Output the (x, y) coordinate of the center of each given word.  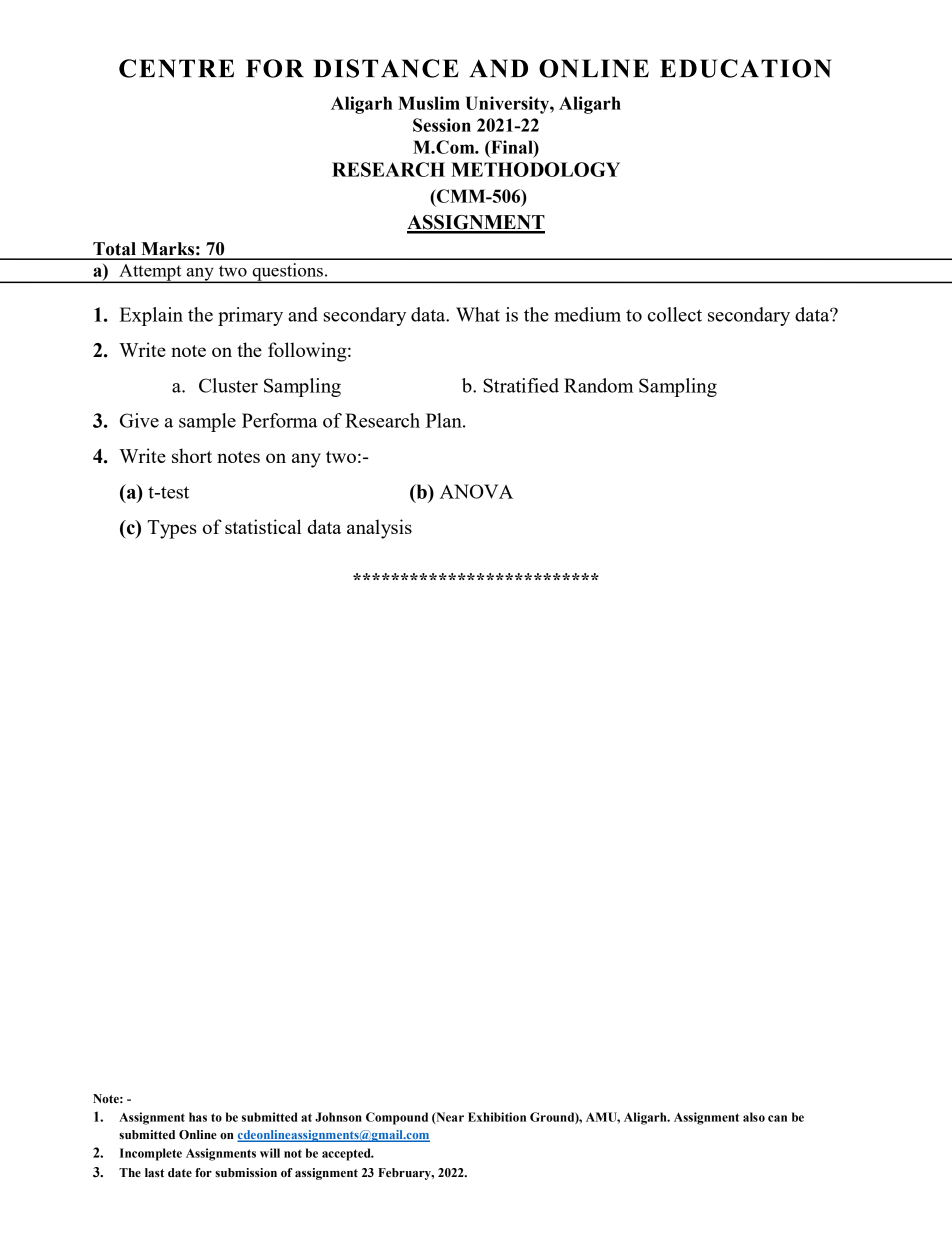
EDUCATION (746, 68)
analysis (379, 529)
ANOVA (476, 491)
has (198, 1117)
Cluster (228, 385)
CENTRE (176, 68)
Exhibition (497, 1117)
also (754, 1117)
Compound (397, 1118)
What (478, 314)
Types (172, 529)
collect (675, 314)
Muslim (429, 103)
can (777, 1118)
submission (246, 1173)
